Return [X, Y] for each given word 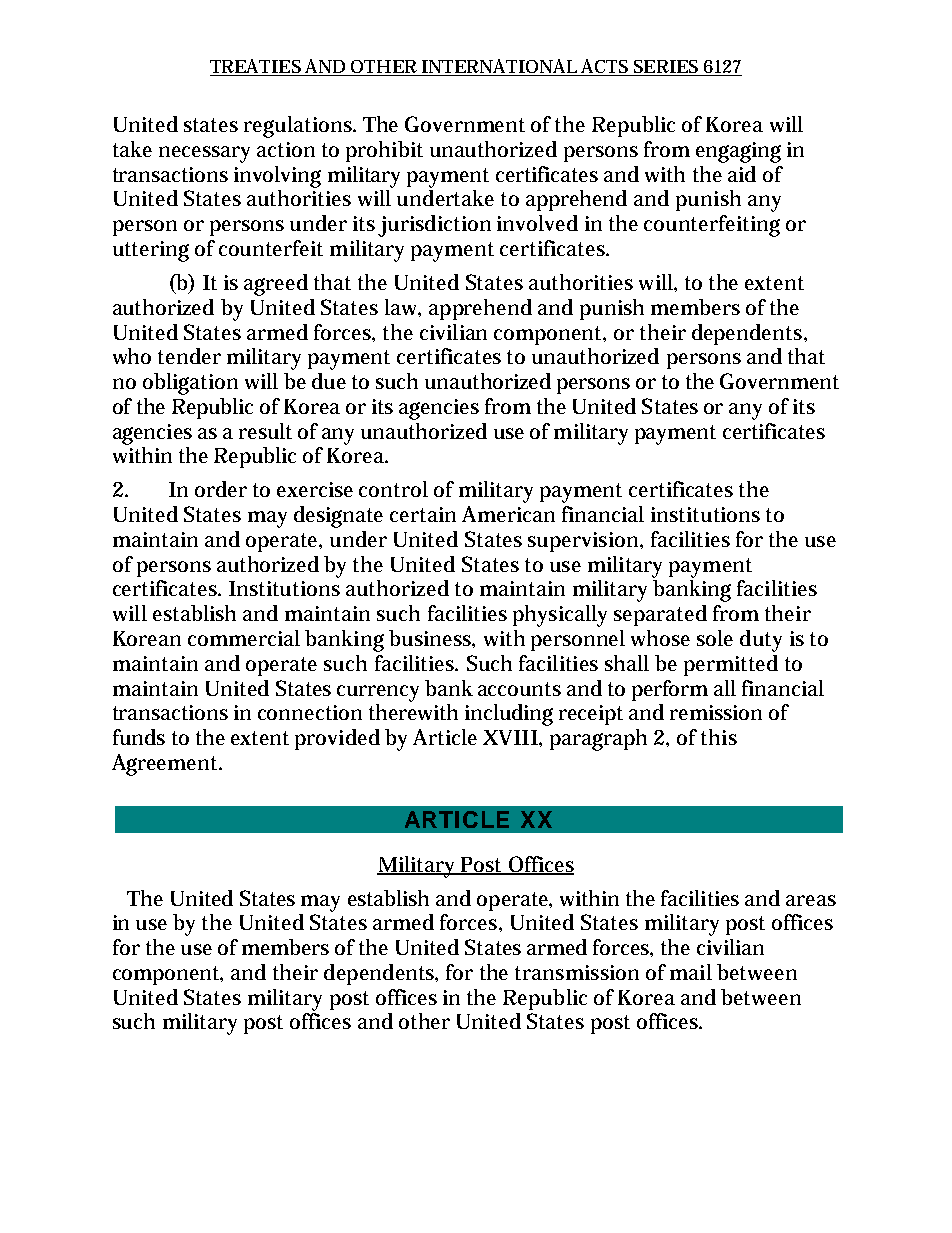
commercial [244, 638]
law [403, 308]
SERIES [666, 68]
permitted [731, 665]
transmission [577, 972]
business [432, 639]
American [508, 514]
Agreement [166, 765]
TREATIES [256, 67]
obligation [190, 384]
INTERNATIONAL [499, 67]
